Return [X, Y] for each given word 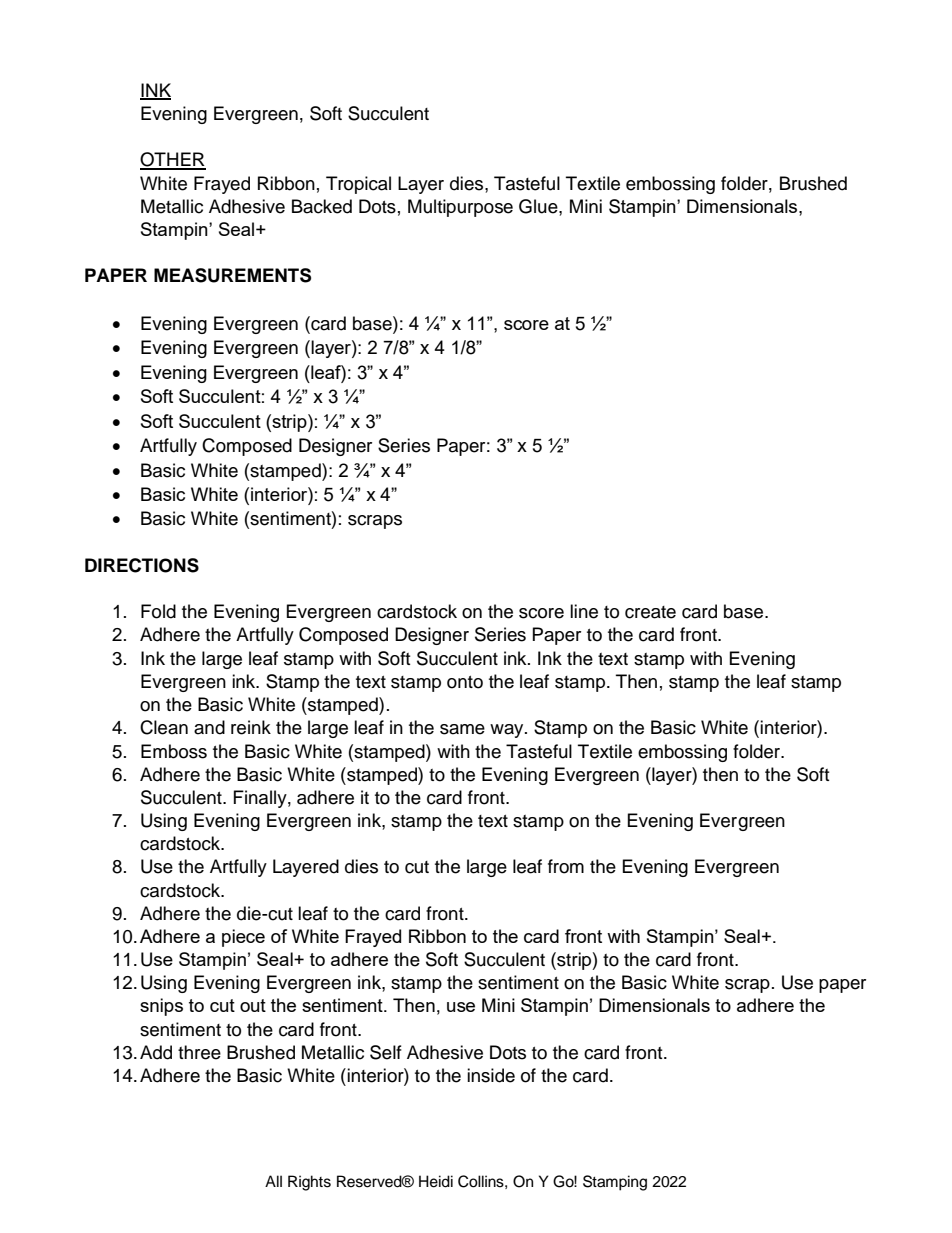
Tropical [358, 185]
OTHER [173, 160]
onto [465, 682]
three [199, 1052]
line [584, 611]
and [209, 727]
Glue [539, 206]
